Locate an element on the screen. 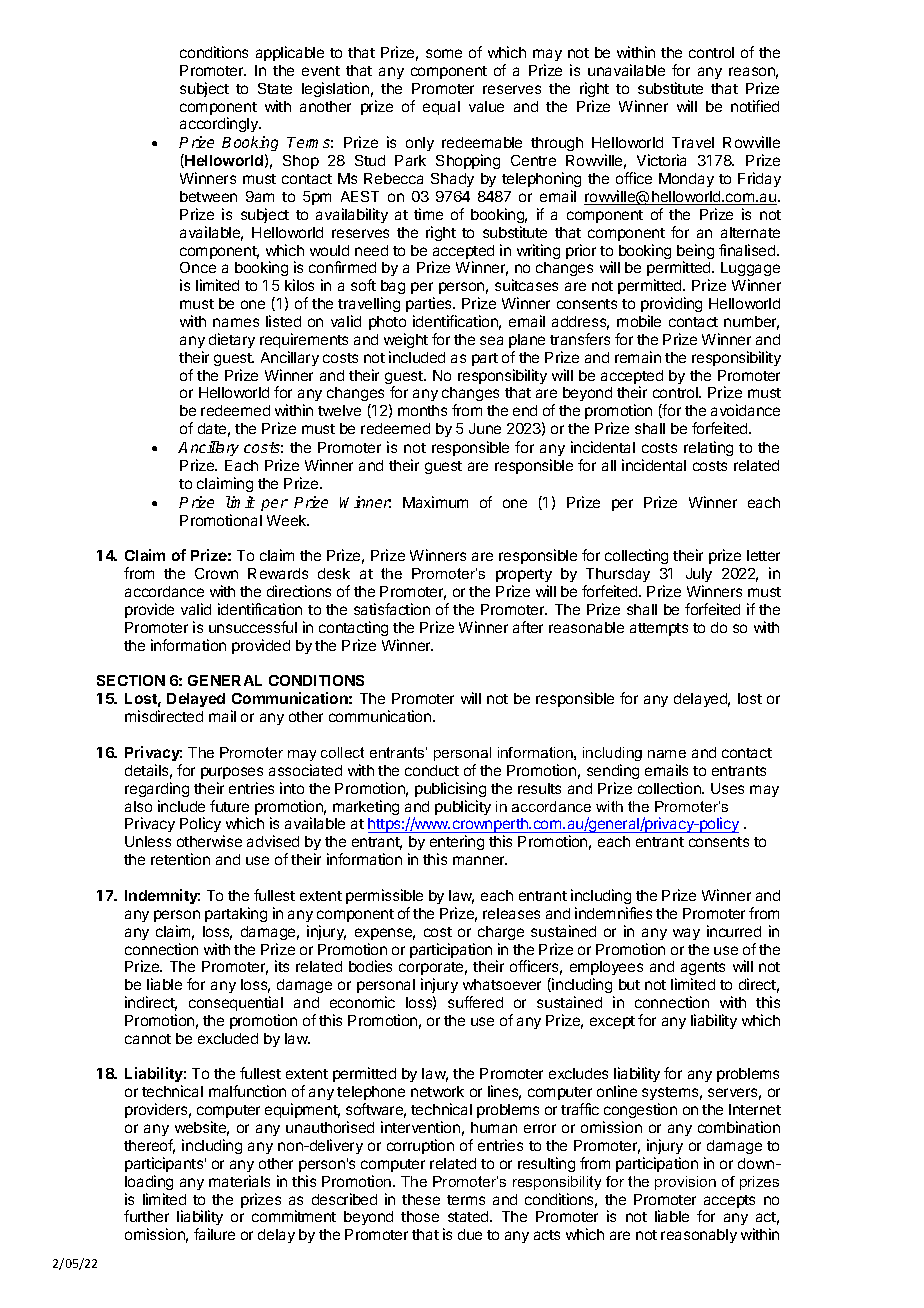 This screenshot has width=924, height=1308. Uses is located at coordinates (727, 788).
